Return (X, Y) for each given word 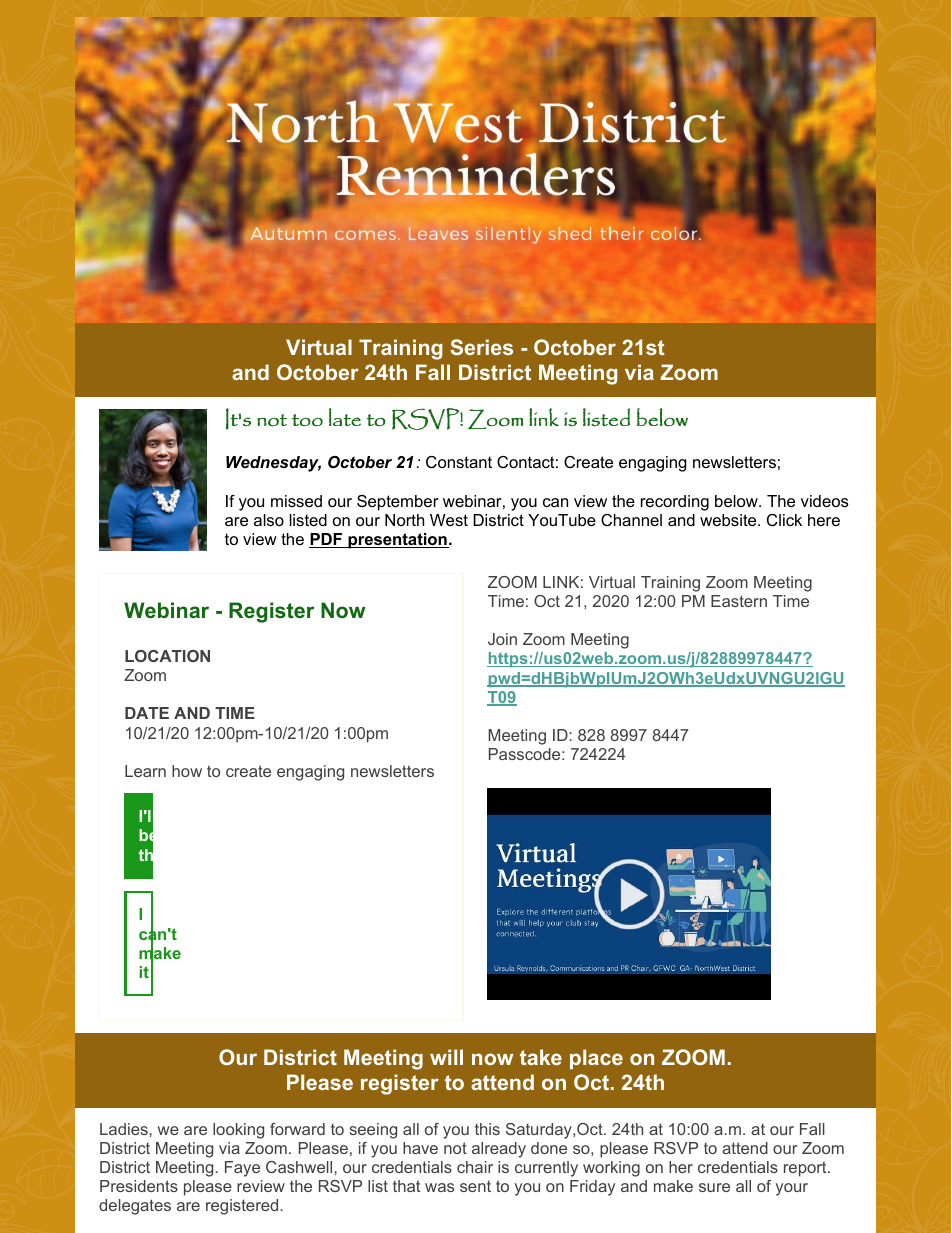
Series (481, 347)
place (596, 1059)
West (449, 520)
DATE (147, 713)
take (541, 1057)
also (269, 520)
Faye (242, 1169)
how (187, 771)
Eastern (739, 601)
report (806, 1169)
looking (238, 1131)
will (446, 1057)
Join (502, 639)
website (729, 520)
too (307, 420)
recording (675, 503)
